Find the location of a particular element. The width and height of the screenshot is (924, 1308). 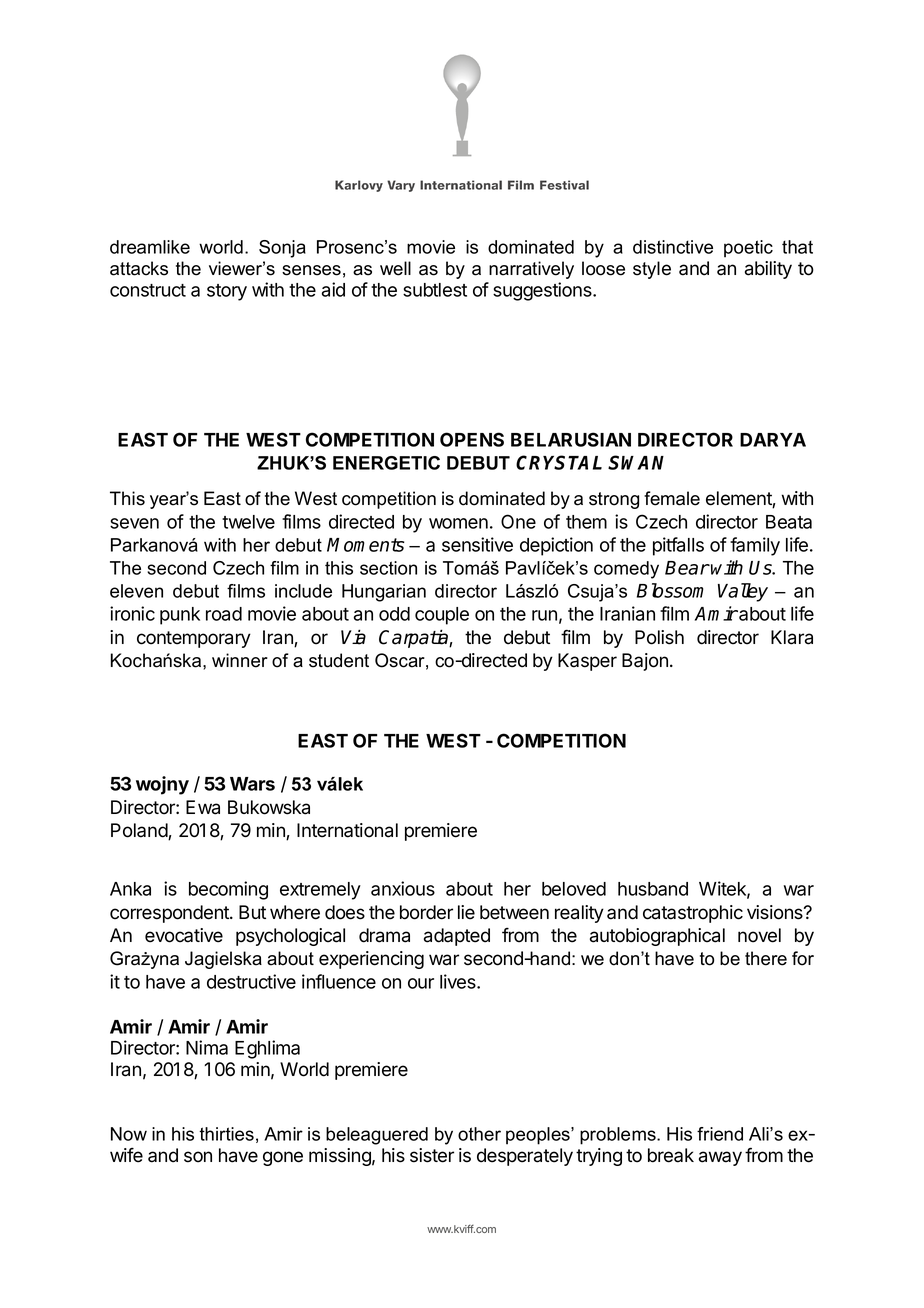

subtlest is located at coordinates (435, 290).
